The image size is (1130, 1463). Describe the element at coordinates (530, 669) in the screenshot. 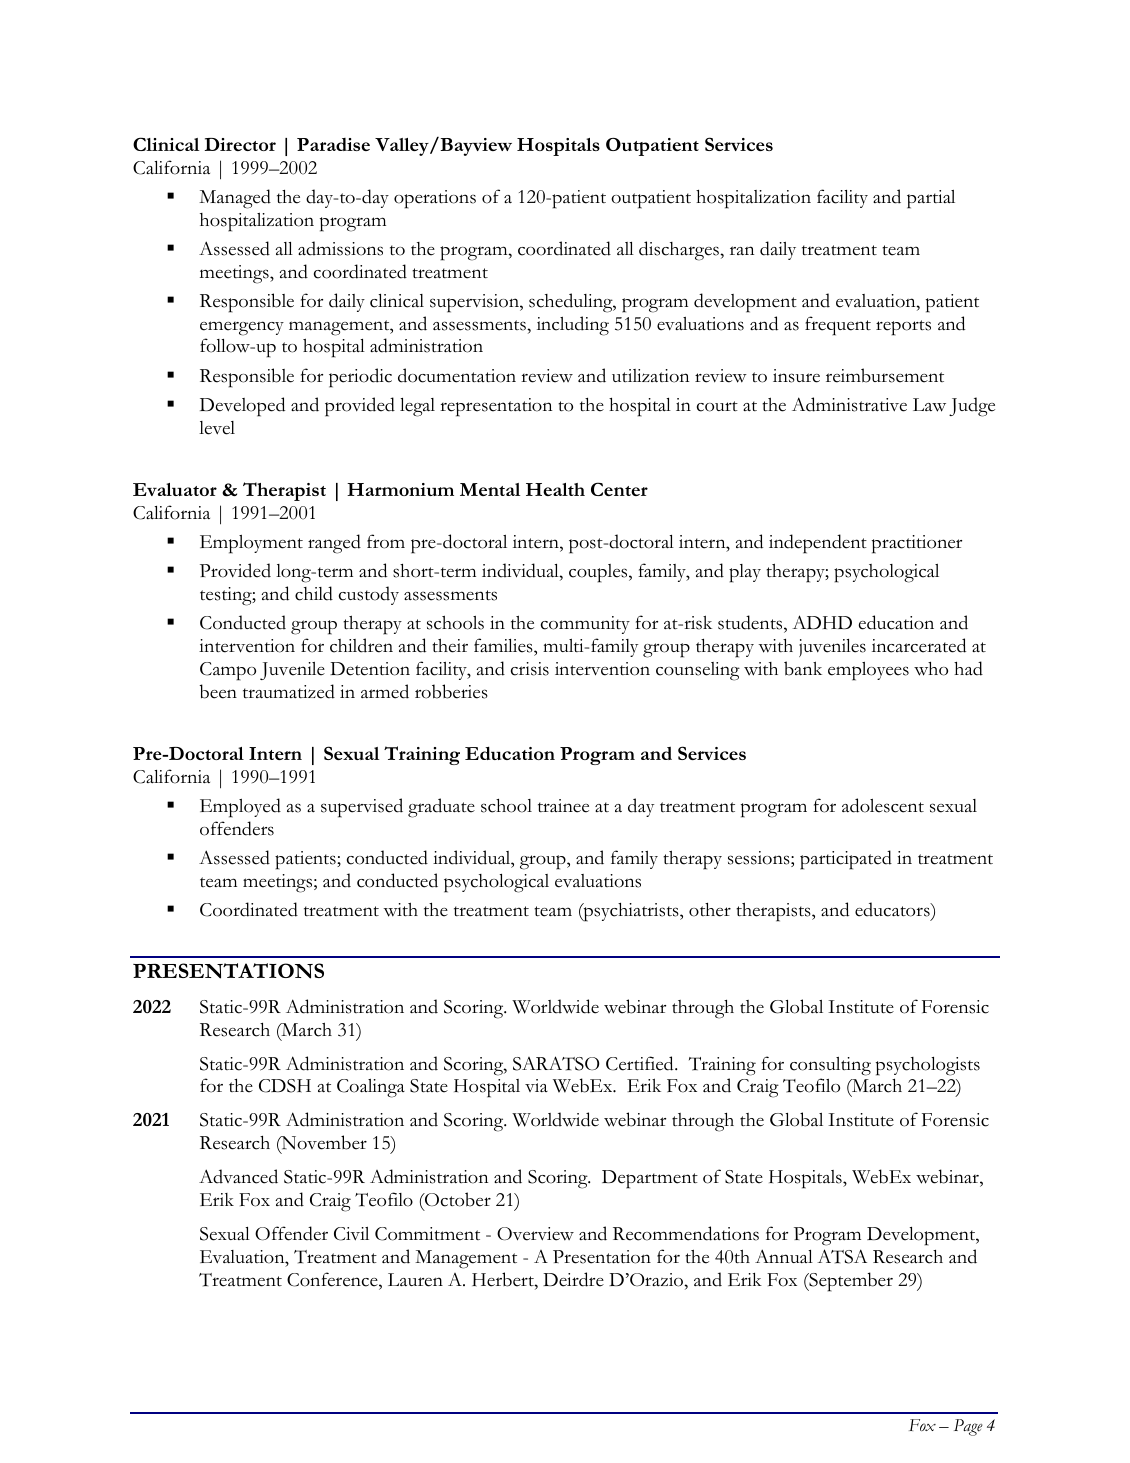

I see `crisis` at that location.
